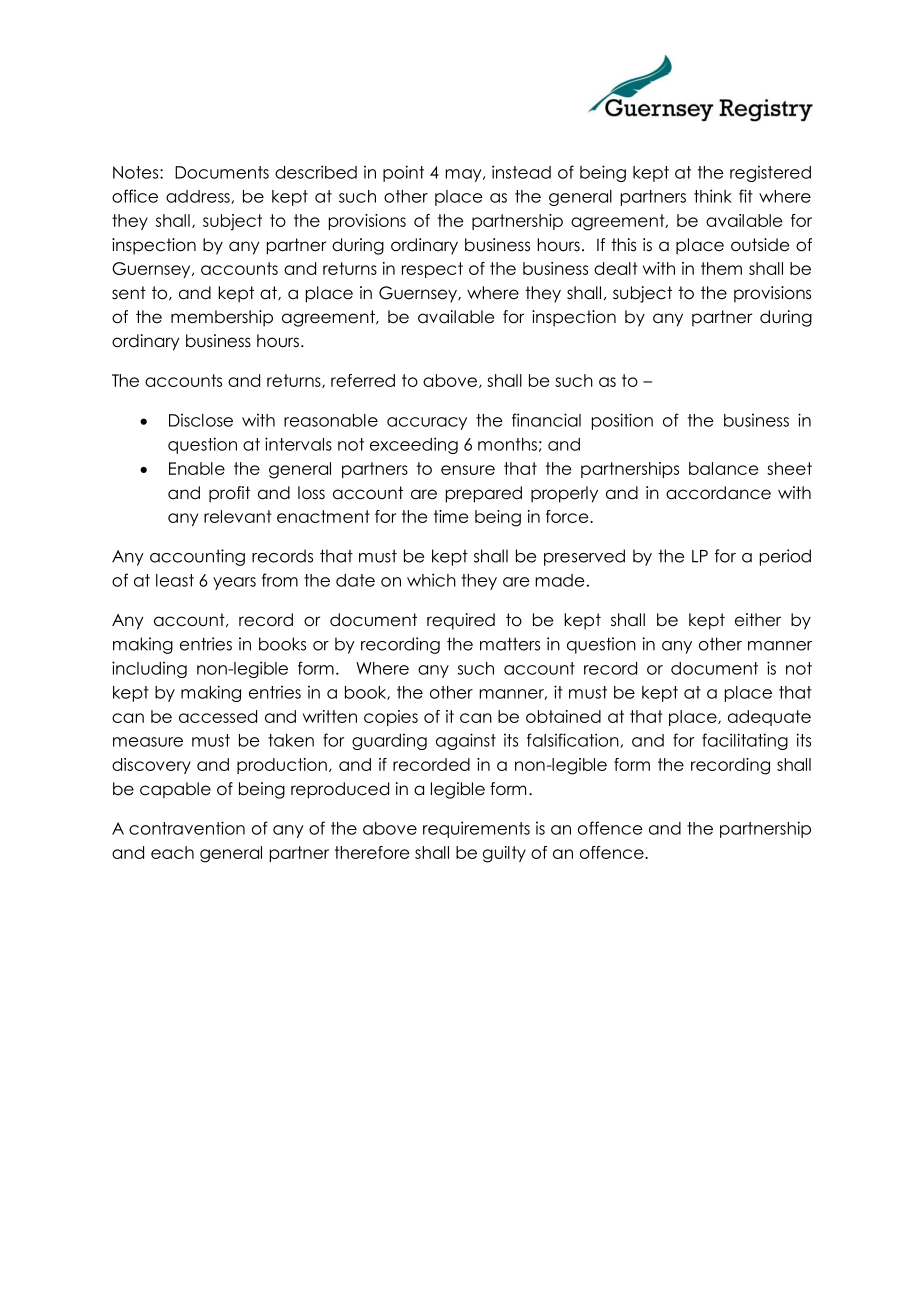  Describe the element at coordinates (197, 468) in the page. I see `Enable` at that location.
